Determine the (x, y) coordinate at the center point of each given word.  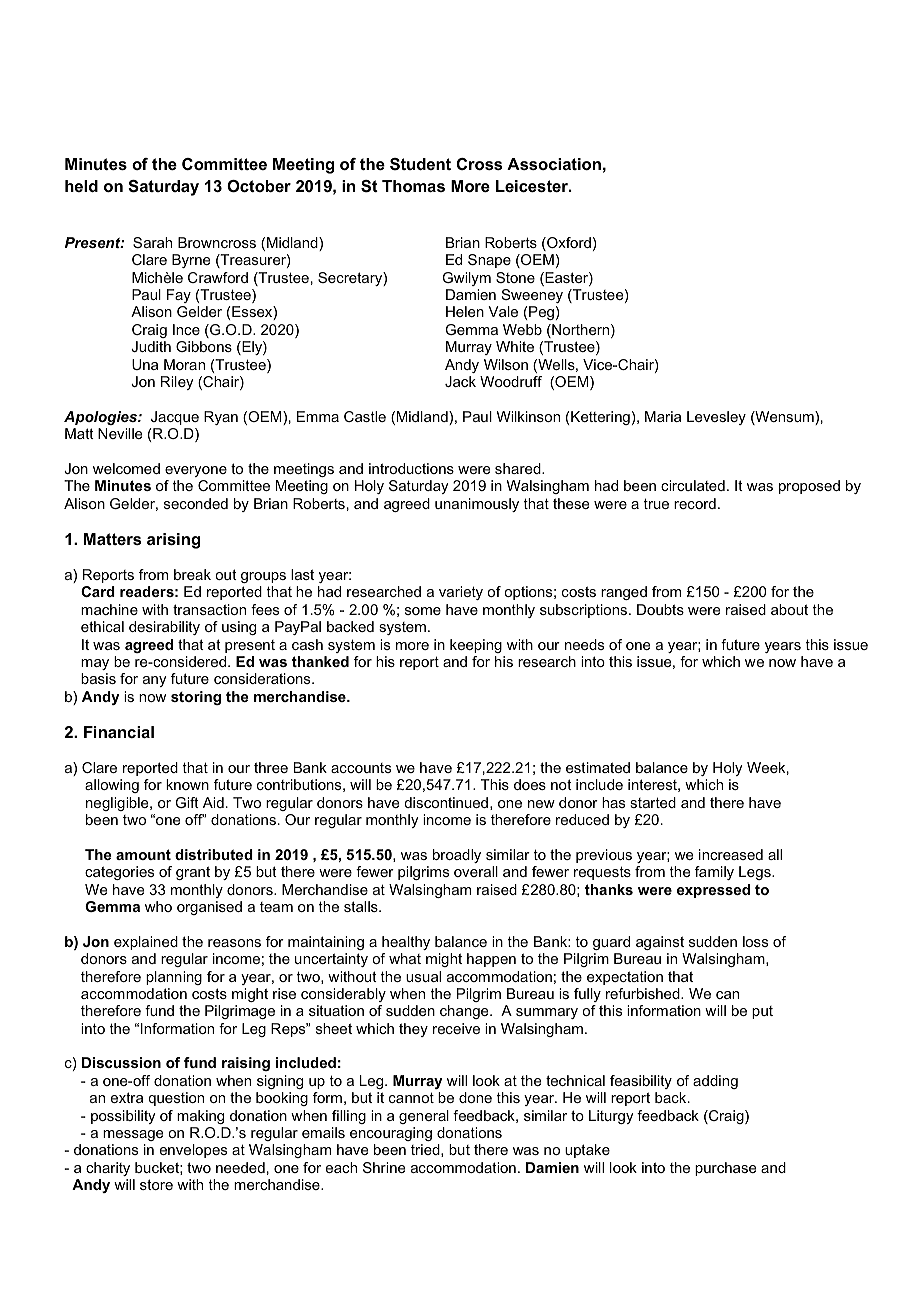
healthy (406, 943)
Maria (663, 416)
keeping (476, 646)
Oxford (568, 244)
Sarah (152, 242)
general (424, 1117)
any (155, 681)
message (133, 1135)
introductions (411, 468)
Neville (120, 433)
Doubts (660, 609)
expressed (713, 891)
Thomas (413, 186)
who (158, 906)
